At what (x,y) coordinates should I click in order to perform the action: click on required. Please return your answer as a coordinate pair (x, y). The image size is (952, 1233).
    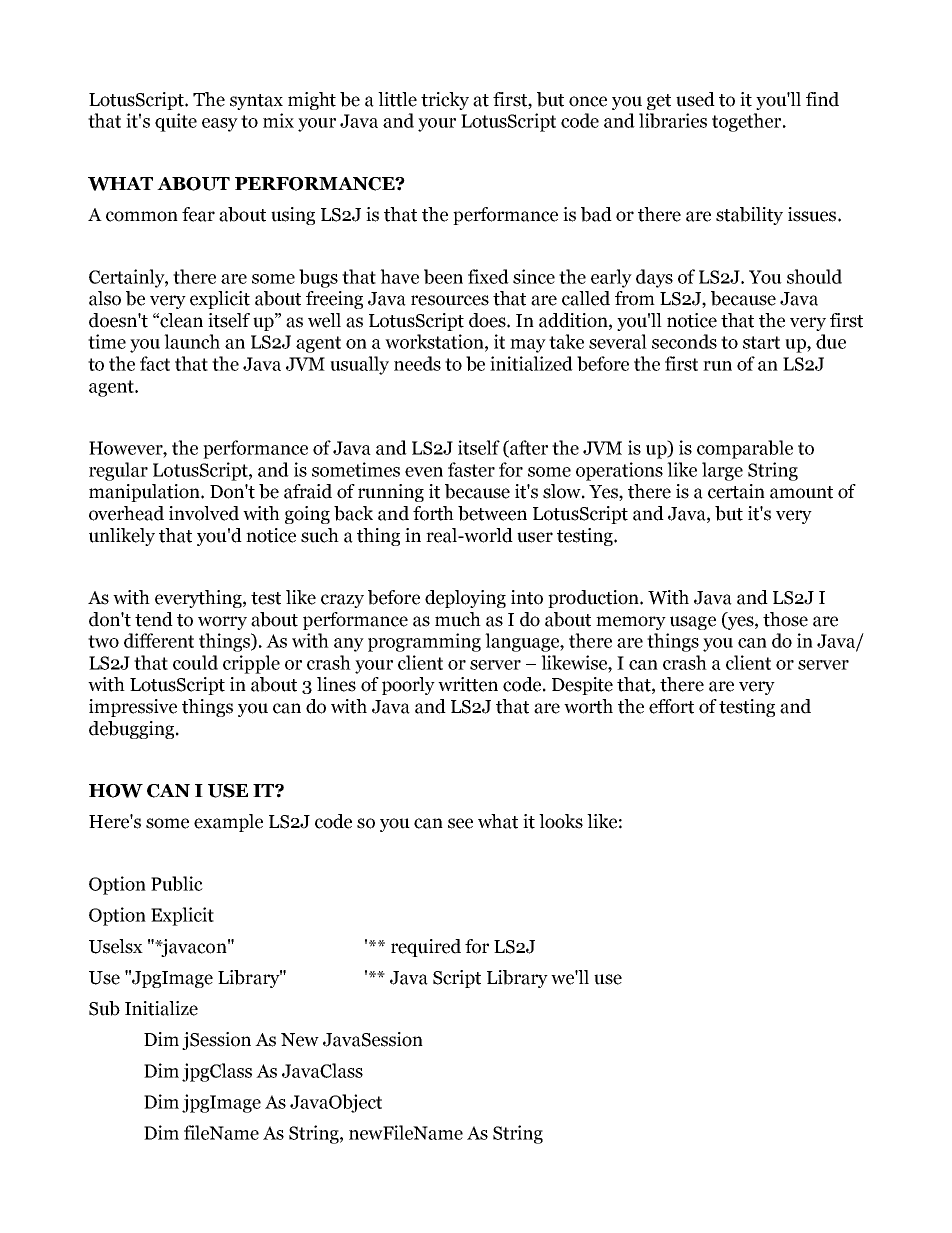
    Looking at the image, I should click on (426, 948).
